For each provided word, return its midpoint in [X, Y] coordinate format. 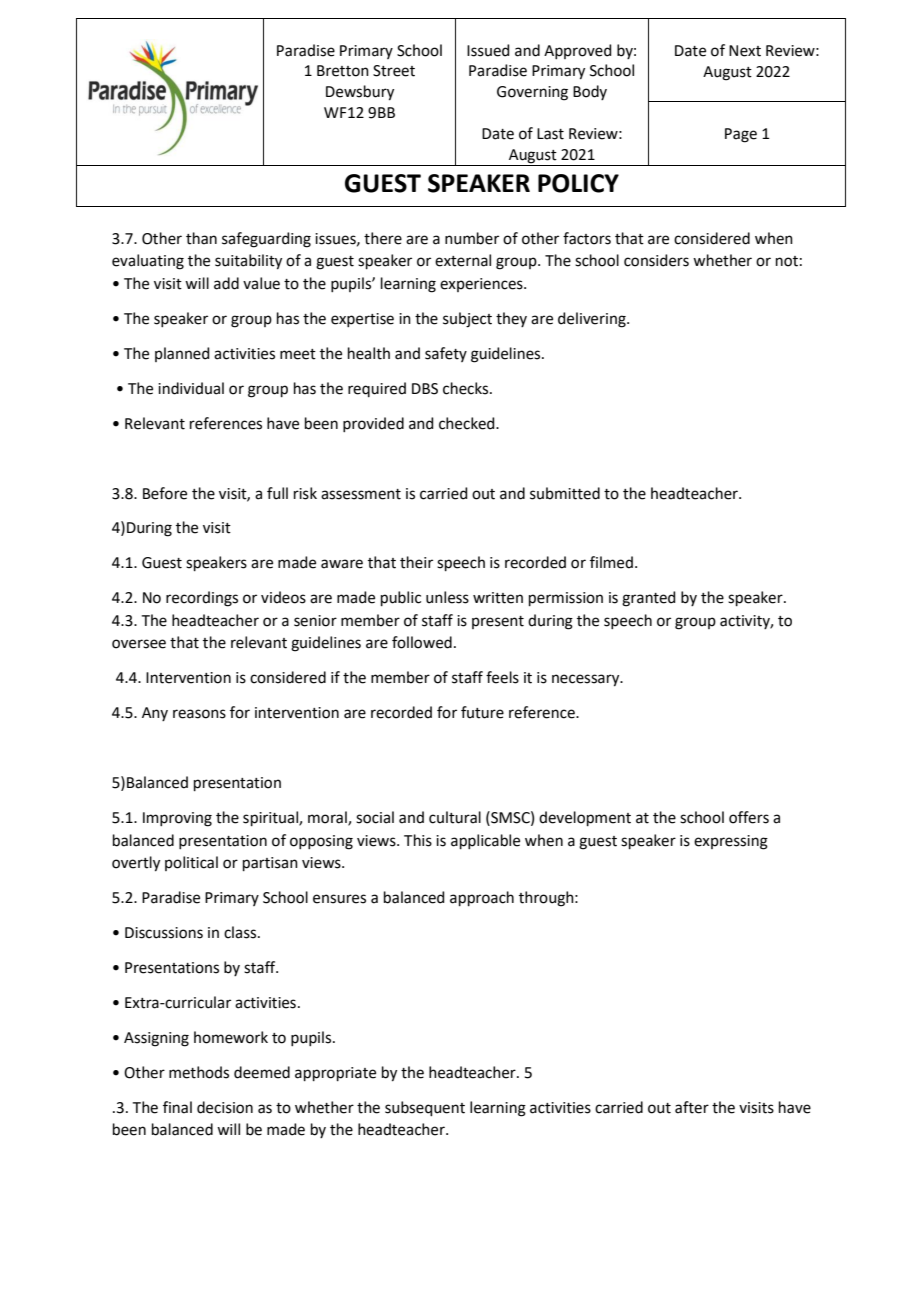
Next [745, 51]
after [692, 1107]
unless [447, 597]
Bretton [343, 71]
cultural [455, 817]
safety [446, 354]
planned [182, 354]
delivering [593, 320]
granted [649, 599]
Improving [177, 819]
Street [394, 71]
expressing [731, 842]
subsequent [425, 1108]
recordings [202, 599]
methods [199, 1072]
